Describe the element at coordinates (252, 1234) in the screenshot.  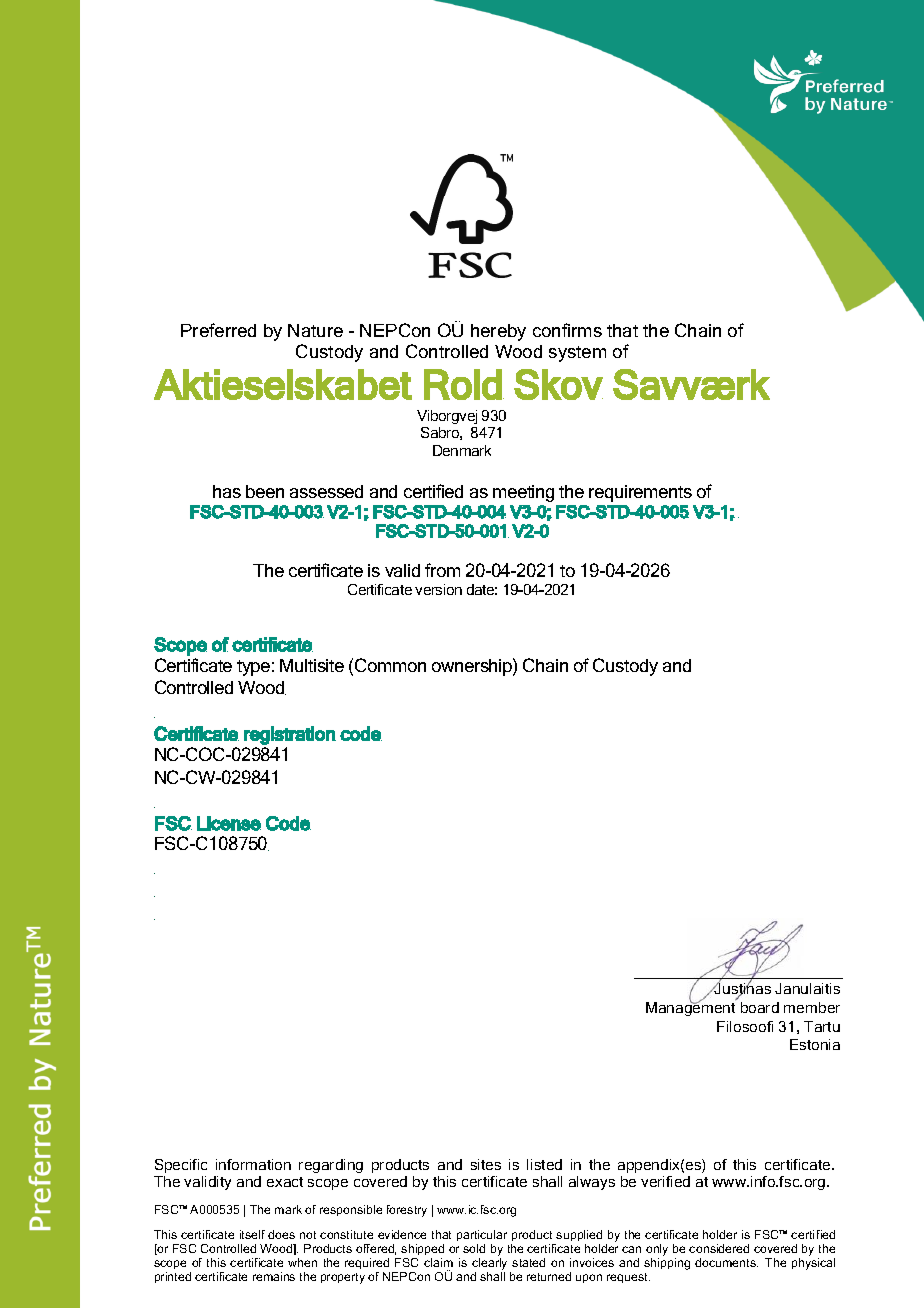
I see `itself` at that location.
